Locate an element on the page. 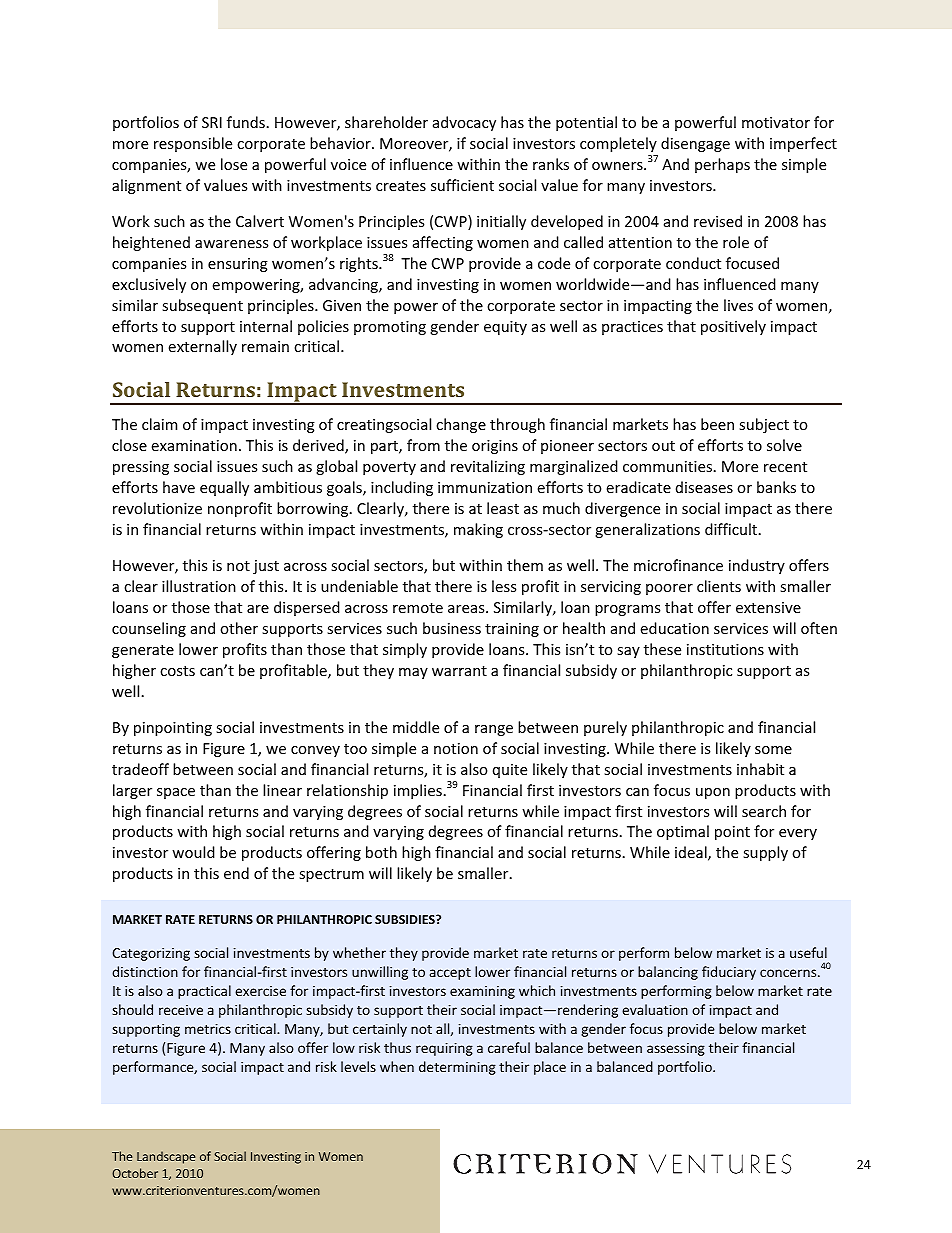 This document has width=952, height=1233. advocacy is located at coordinates (464, 123).
